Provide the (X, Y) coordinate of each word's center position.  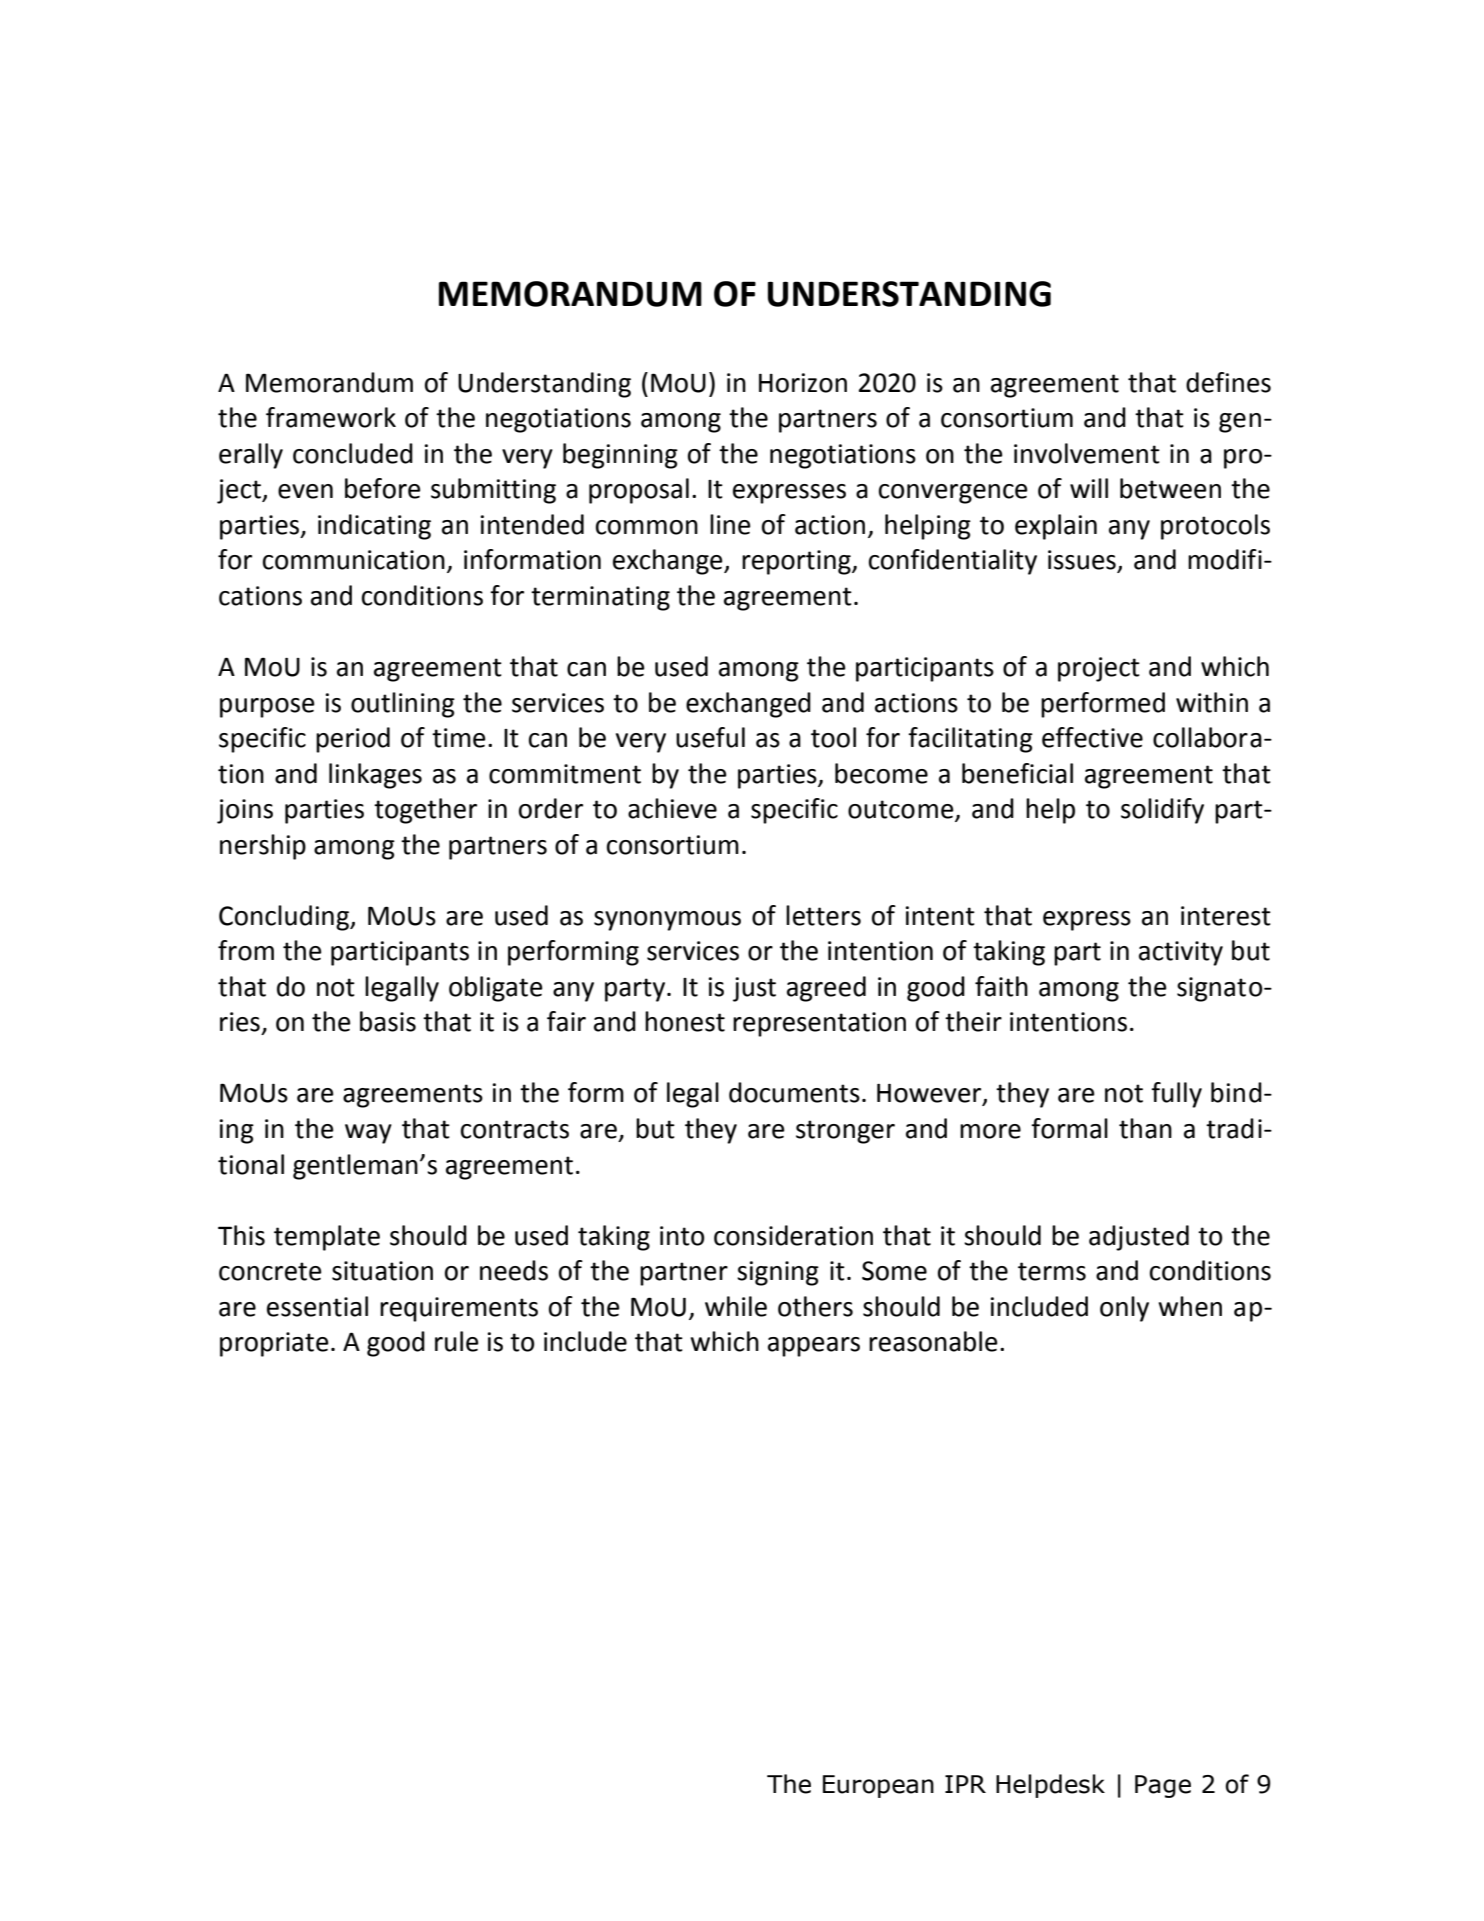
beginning (620, 456)
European (878, 1786)
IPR (965, 1784)
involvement (1087, 453)
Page (1163, 1786)
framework (331, 417)
